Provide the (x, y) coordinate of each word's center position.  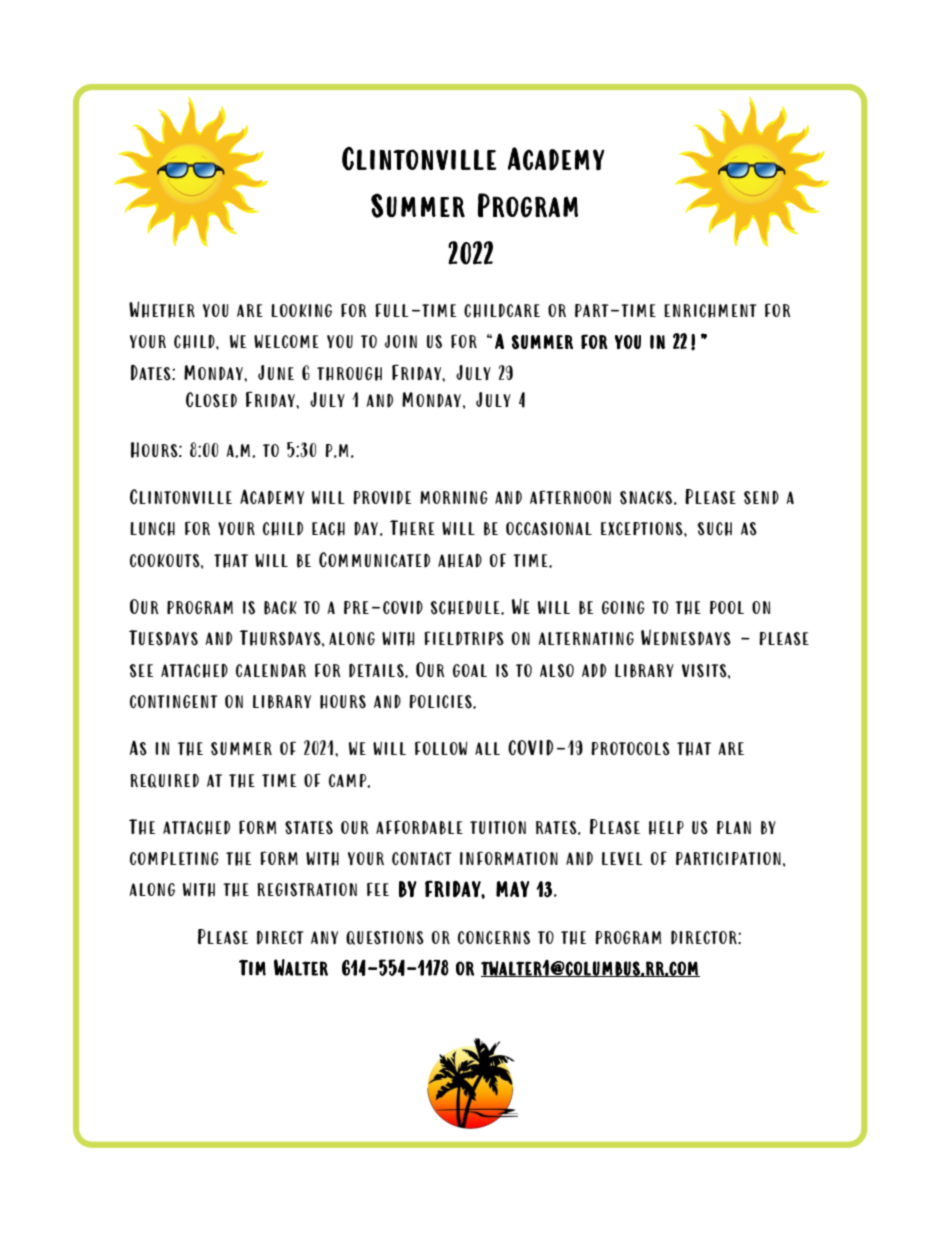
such (715, 529)
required (164, 781)
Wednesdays (686, 637)
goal (470, 670)
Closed (211, 400)
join (401, 341)
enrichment (710, 311)
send (761, 498)
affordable (419, 827)
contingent (173, 701)
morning (454, 497)
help (666, 828)
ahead (460, 561)
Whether (162, 309)
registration (307, 890)
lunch (152, 529)
